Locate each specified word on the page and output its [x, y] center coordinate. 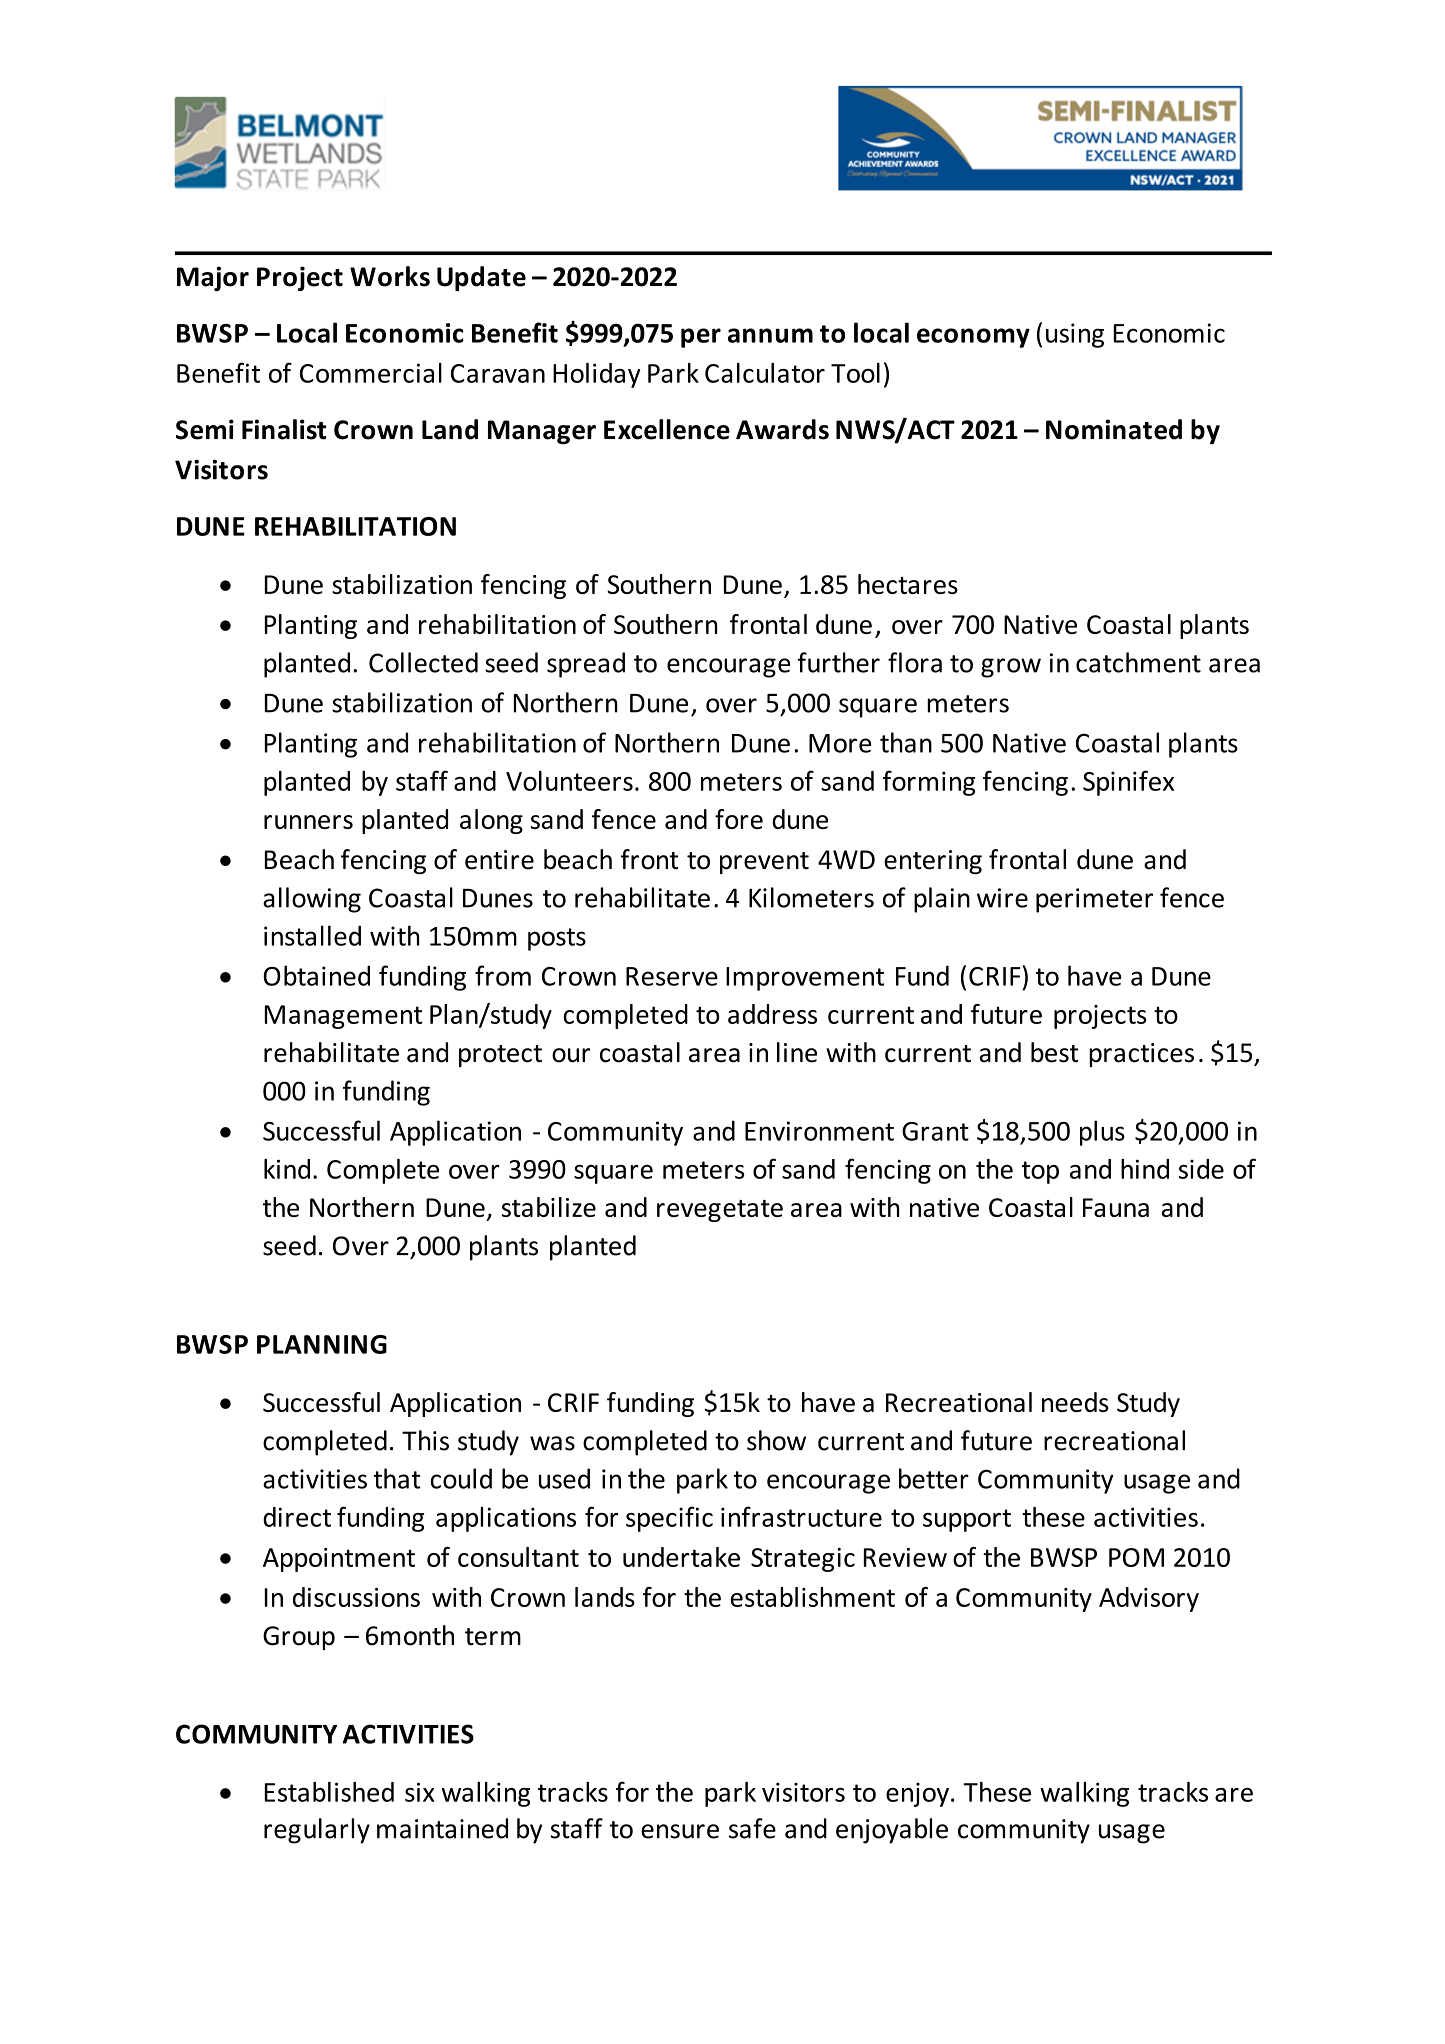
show [776, 1440]
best [1054, 1052]
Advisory [1149, 1599]
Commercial [371, 373]
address [772, 1014]
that [396, 1478]
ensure [680, 1831]
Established [329, 1792]
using [1075, 335]
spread [586, 665]
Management [343, 1017]
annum [770, 335]
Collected [423, 662]
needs [1075, 1402]
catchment [1138, 662]
